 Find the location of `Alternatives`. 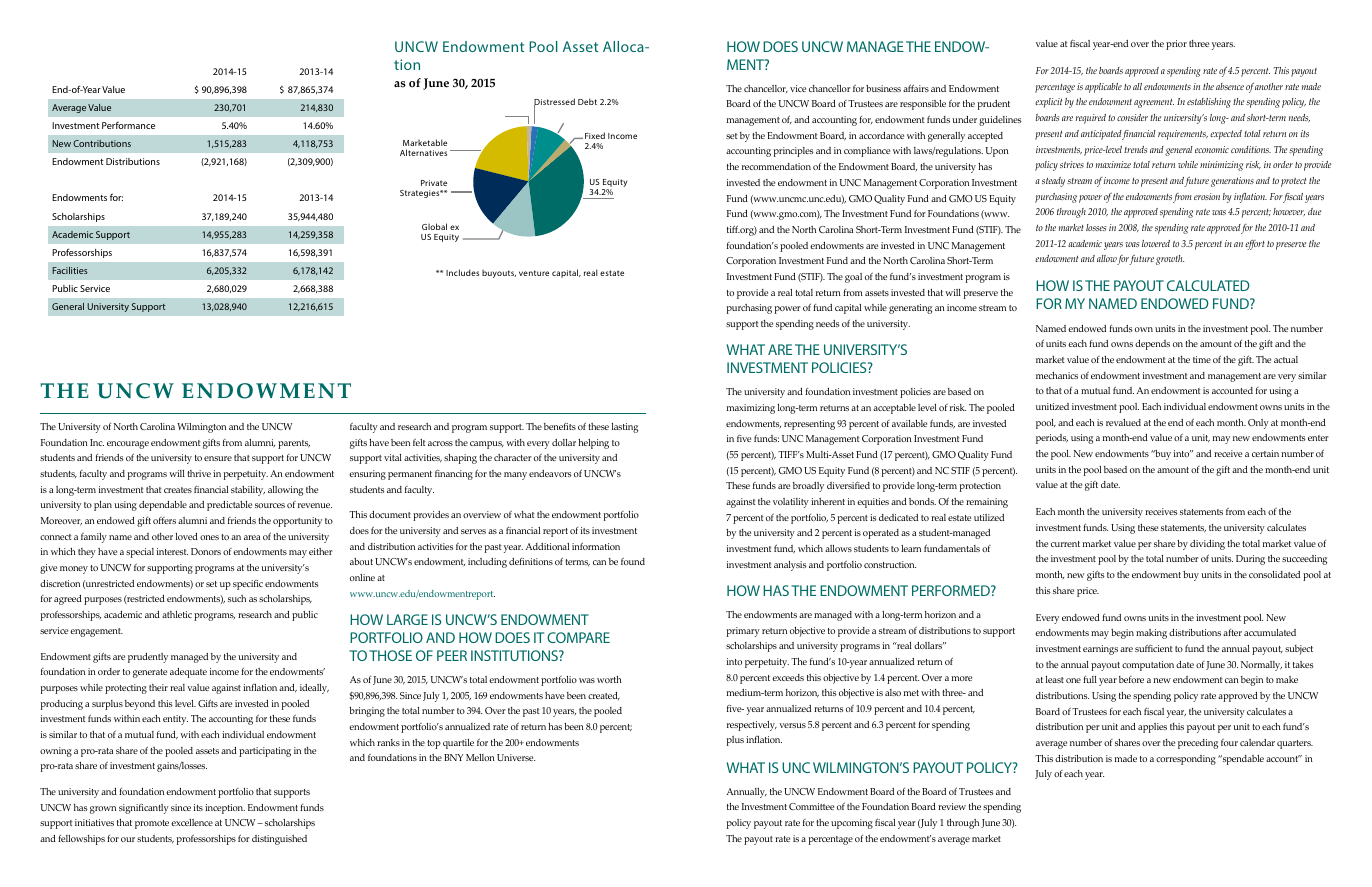

Alternatives is located at coordinates (423, 152).
